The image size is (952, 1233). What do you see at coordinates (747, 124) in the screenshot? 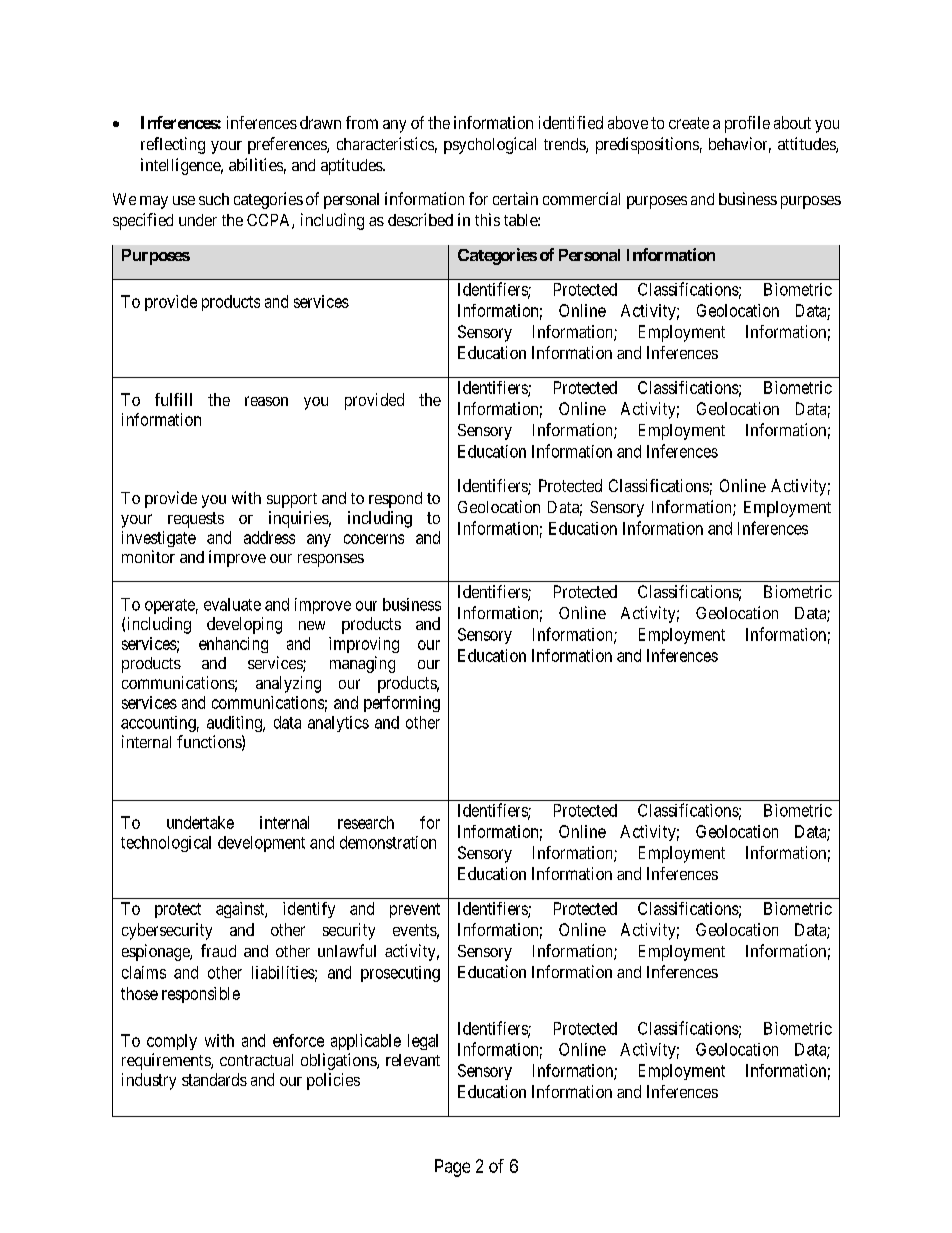
I see `profile` at bounding box center [747, 124].
